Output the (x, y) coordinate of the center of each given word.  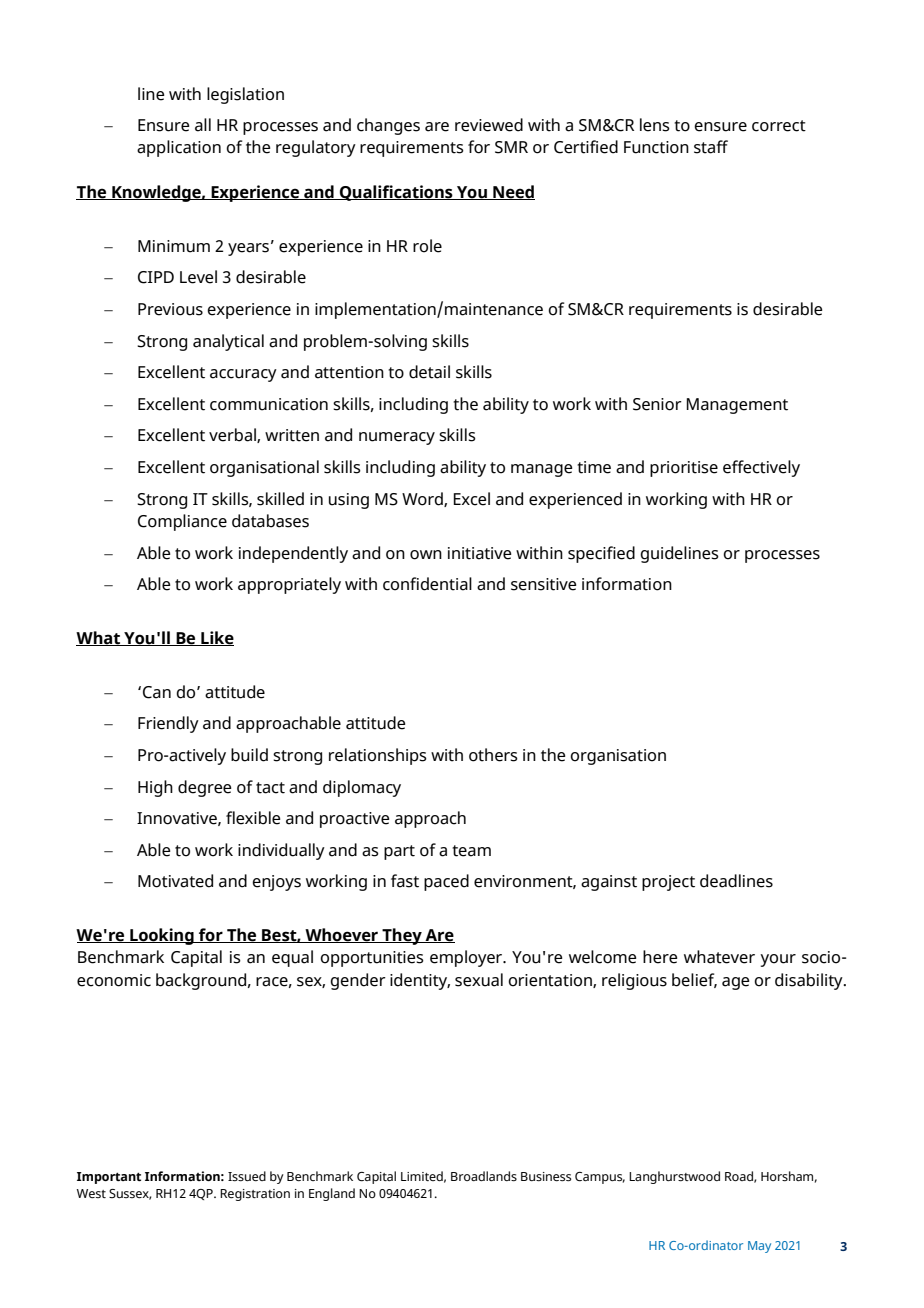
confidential (427, 584)
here (660, 957)
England (332, 1194)
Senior (657, 404)
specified (601, 554)
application (179, 148)
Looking (162, 936)
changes (388, 126)
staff (711, 147)
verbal (233, 435)
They (402, 936)
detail (429, 372)
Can (157, 692)
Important (109, 1178)
